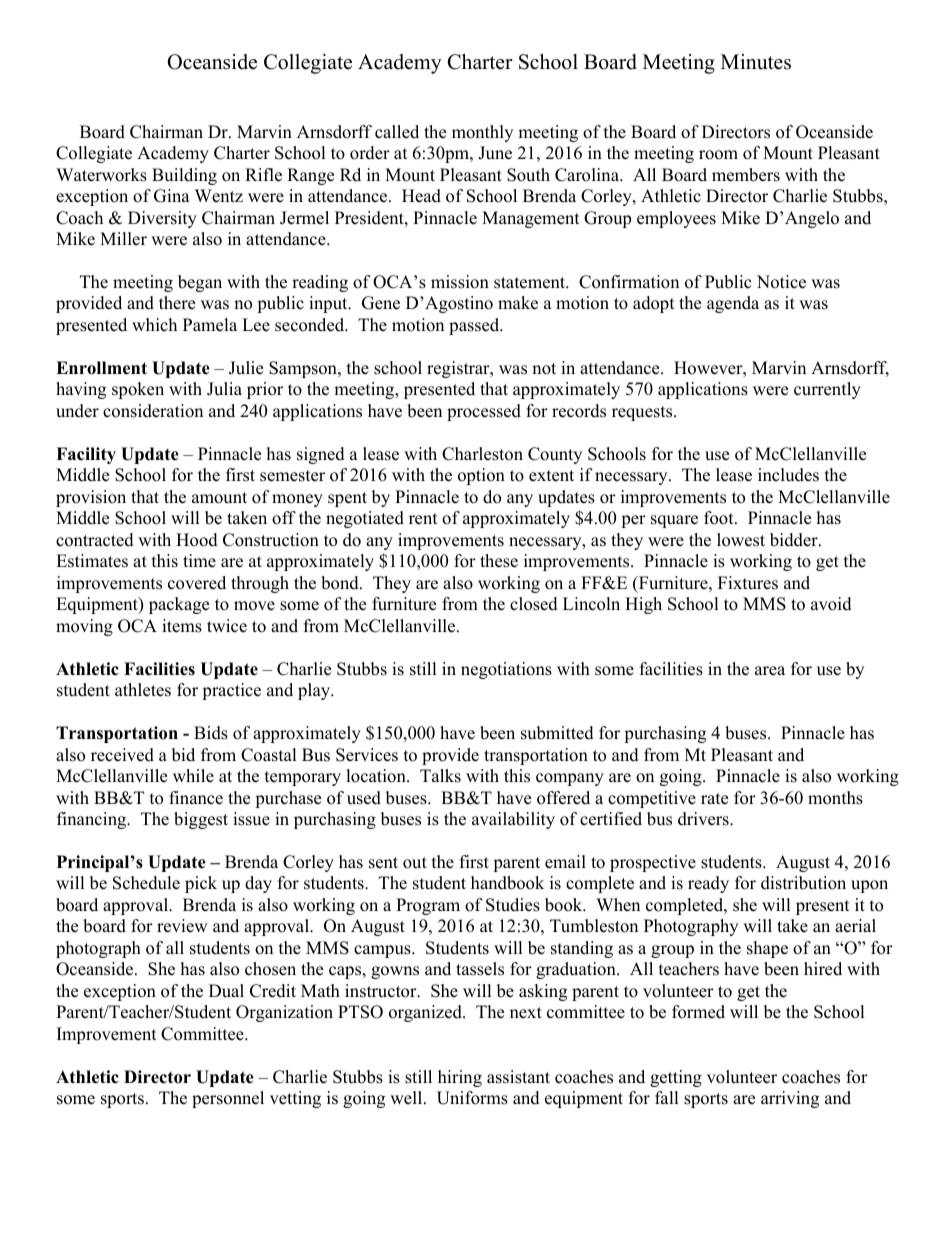 This image has width=952, height=1233. Describe the element at coordinates (440, 776) in the image. I see `Talks` at that location.
